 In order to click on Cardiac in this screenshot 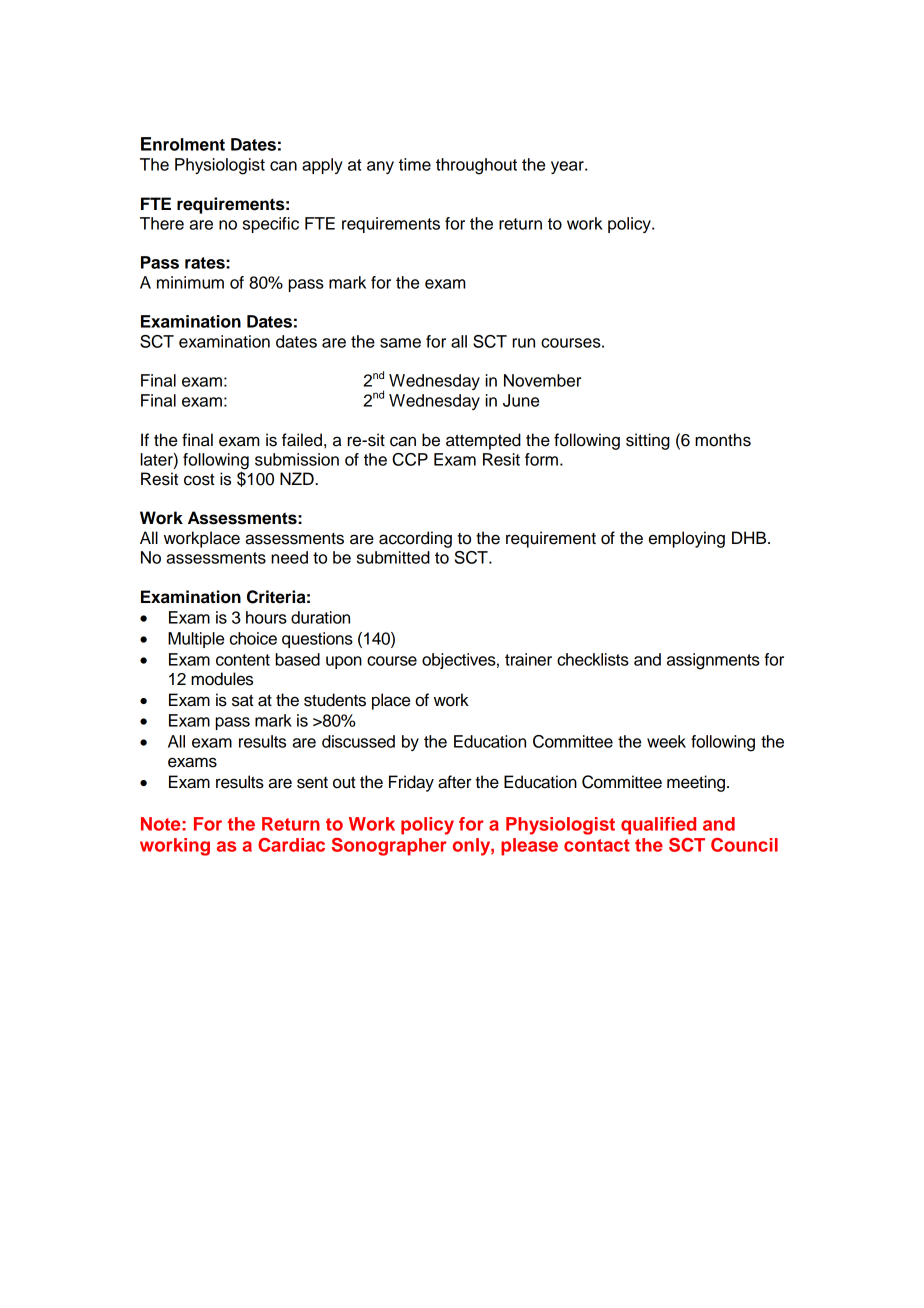, I will do `click(291, 845)`.
